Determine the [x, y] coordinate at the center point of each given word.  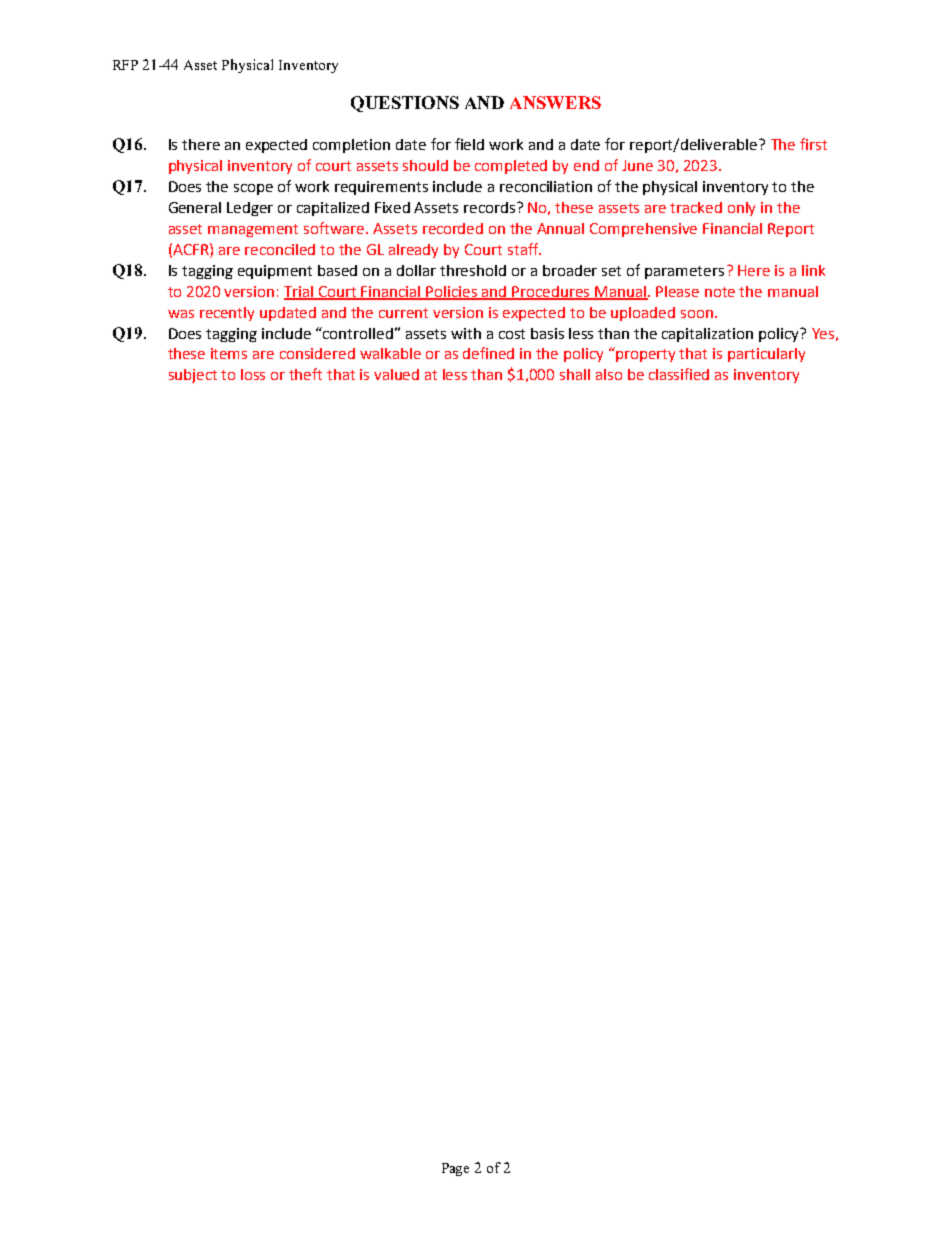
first [813, 144]
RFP [125, 65]
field [469, 144]
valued [396, 374]
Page [455, 1169]
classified [679, 374]
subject [193, 376]
